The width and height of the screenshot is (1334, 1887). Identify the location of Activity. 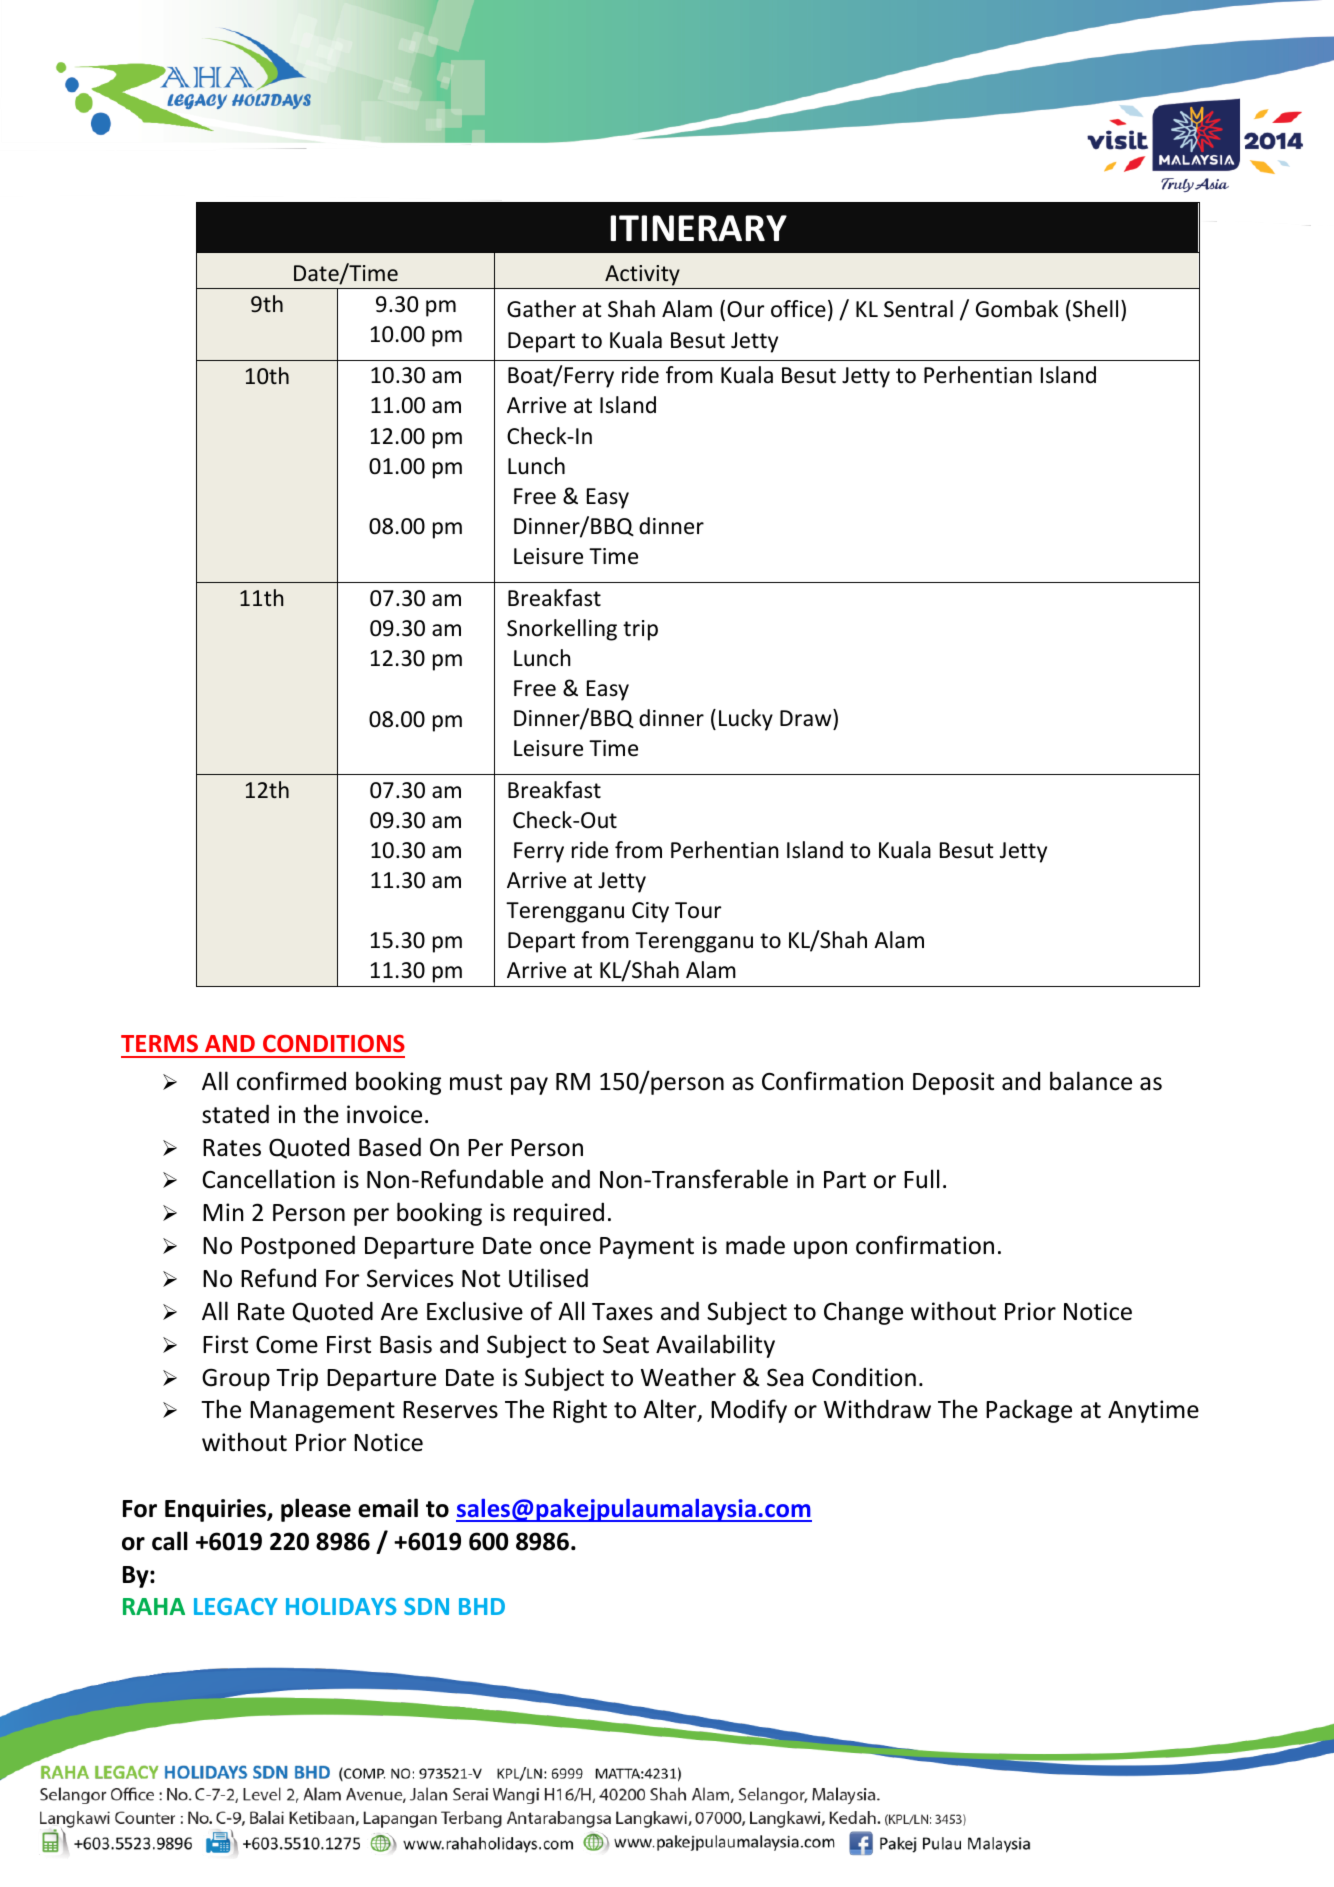
(642, 275).
